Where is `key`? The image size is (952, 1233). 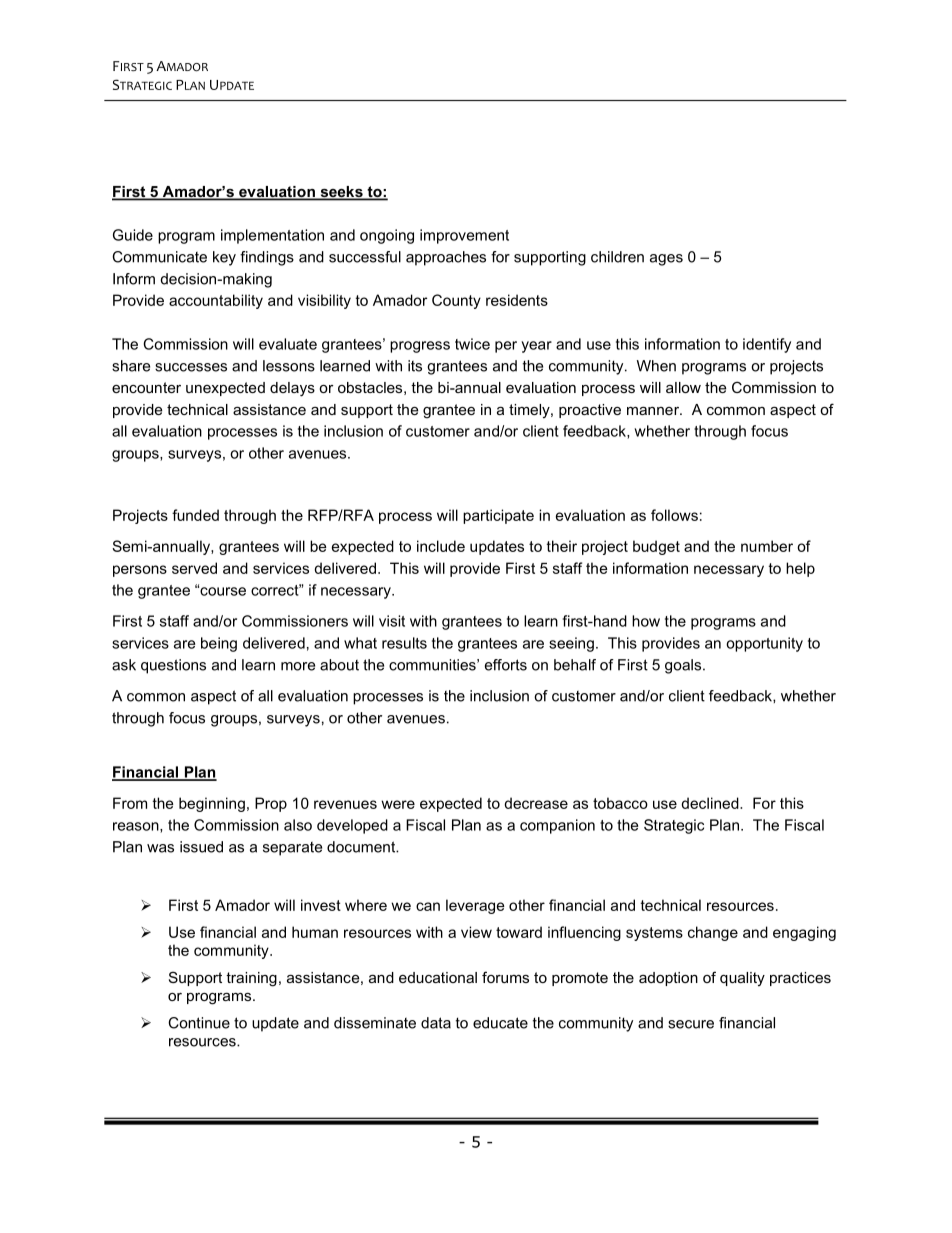
key is located at coordinates (224, 258).
